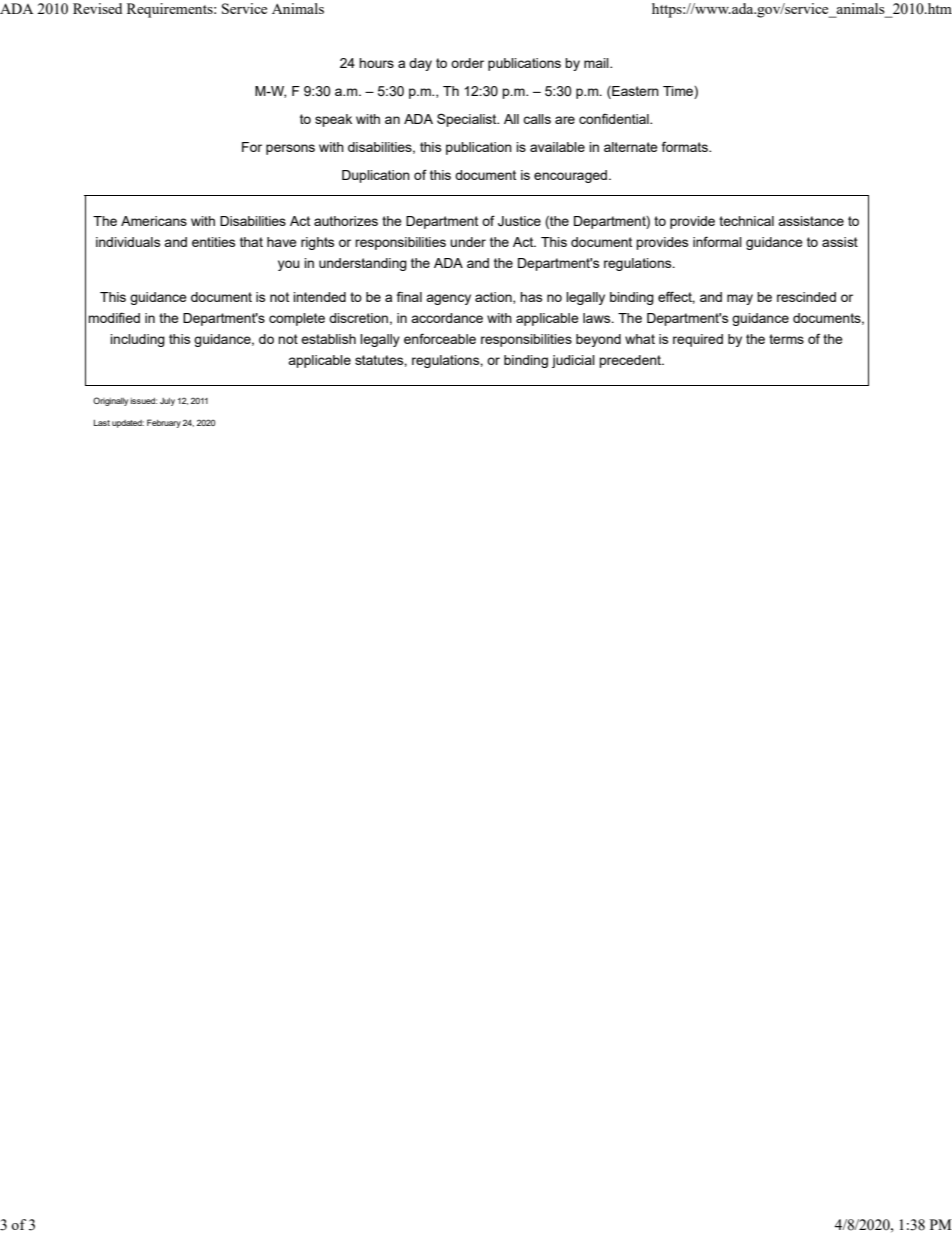  I want to click on Revised, so click(97, 8).
